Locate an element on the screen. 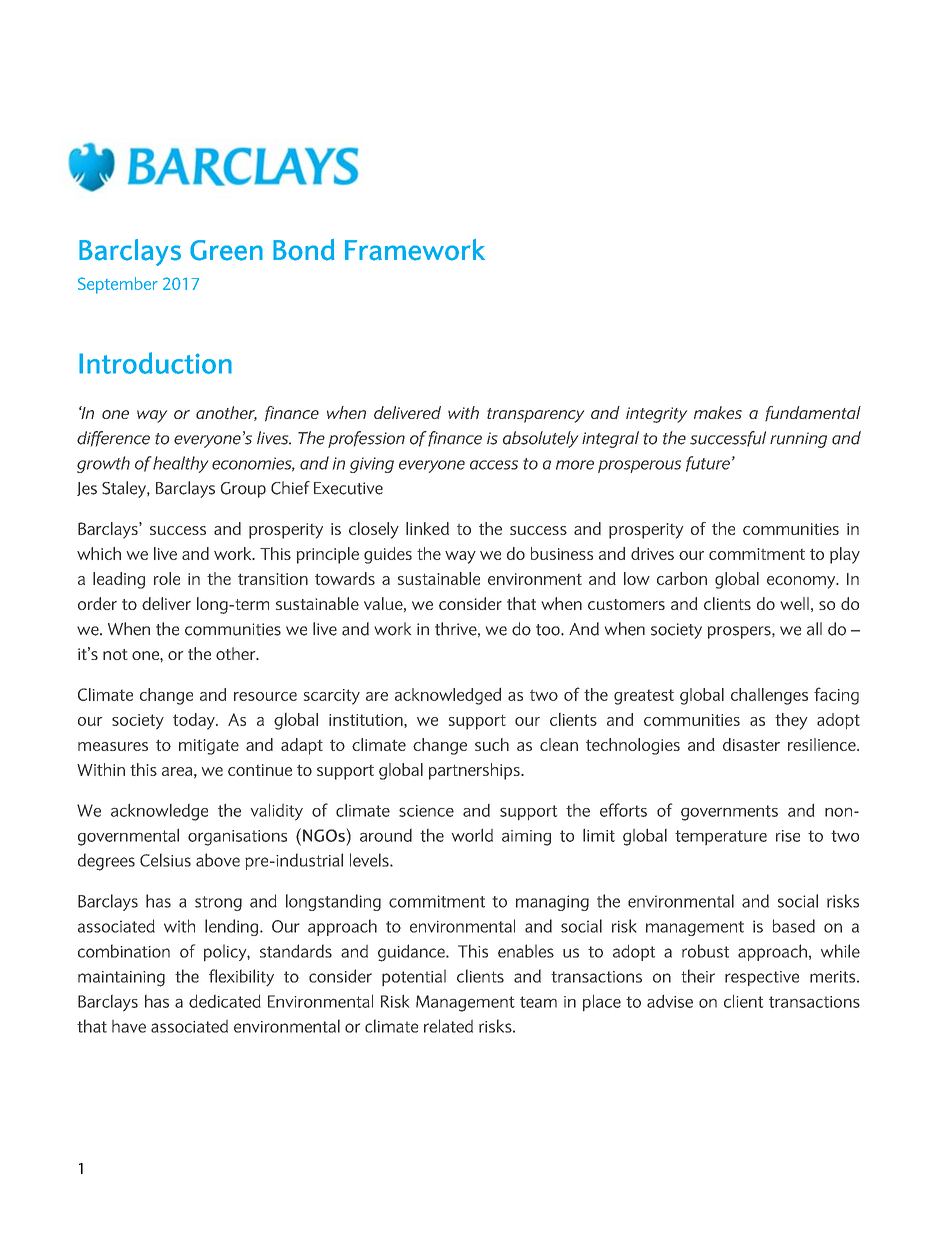 Image resolution: width=952 pixels, height=1233 pixels. makes is located at coordinates (718, 412).
